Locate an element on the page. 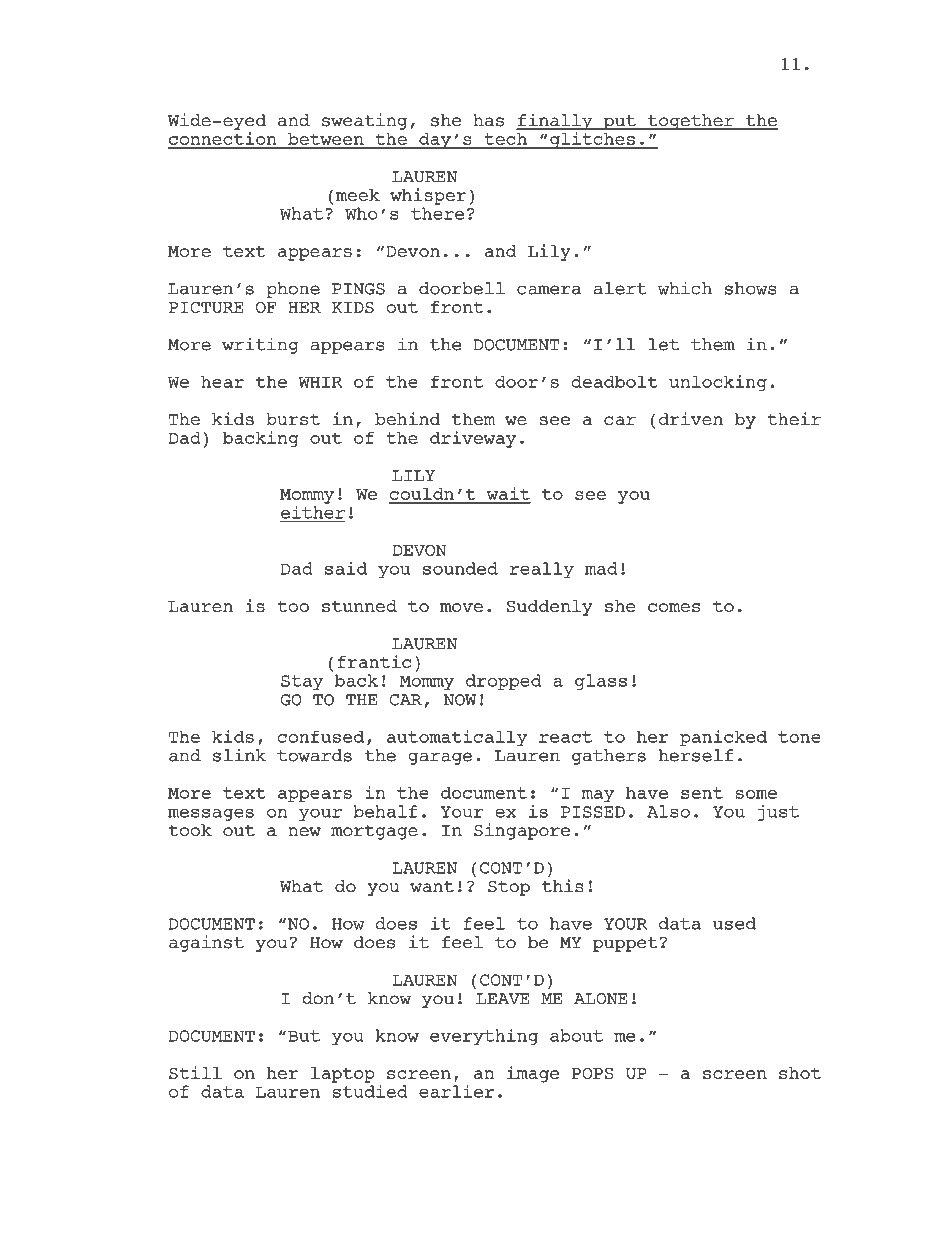  everything is located at coordinates (484, 1037).
